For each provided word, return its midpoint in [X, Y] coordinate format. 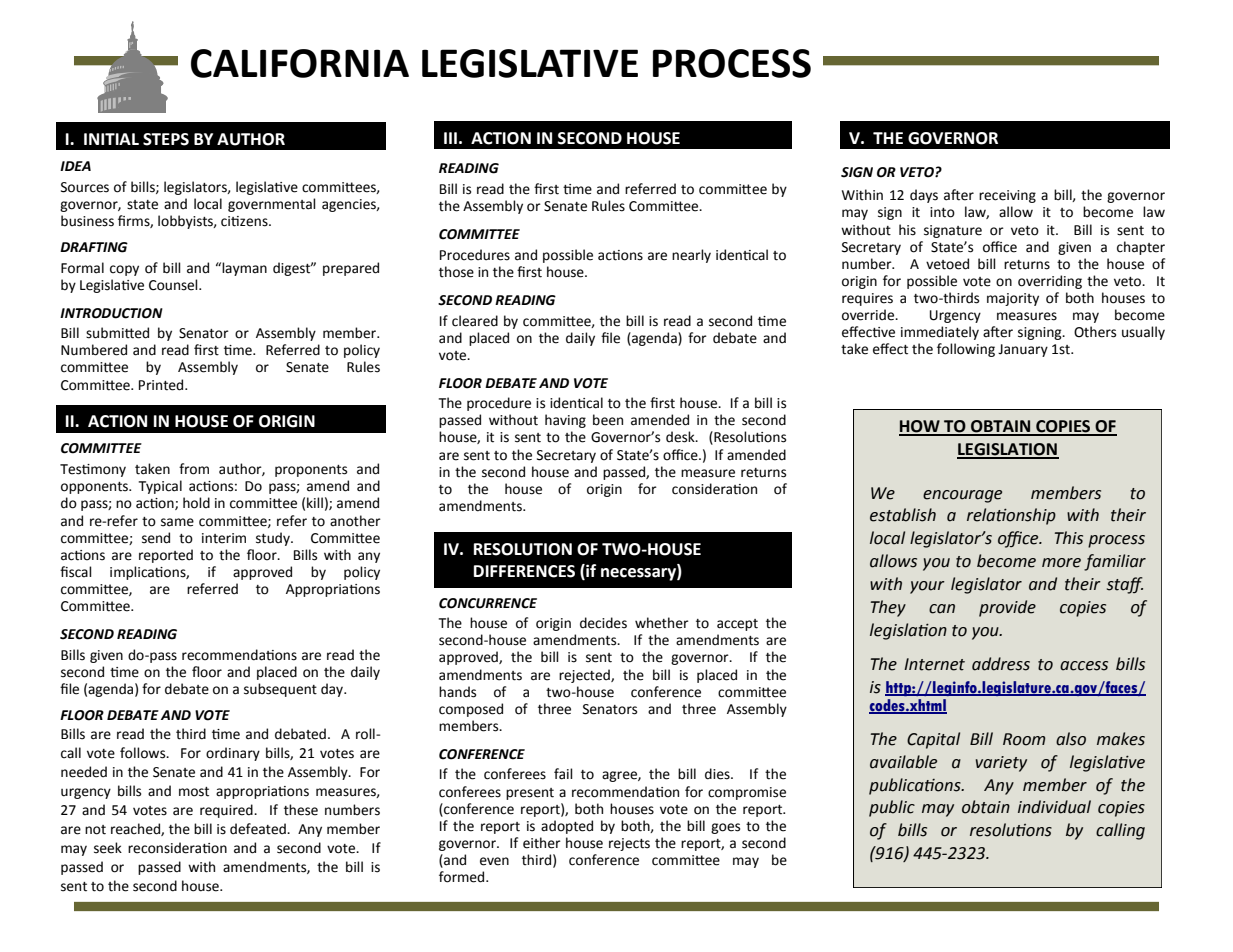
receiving [1007, 196]
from [194, 469]
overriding [1050, 282]
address [1001, 664]
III [450, 138]
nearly [691, 256]
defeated [259, 829]
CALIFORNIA [300, 63]
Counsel [174, 285]
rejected [585, 676]
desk [681, 437]
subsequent [280, 690]
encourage [962, 496]
